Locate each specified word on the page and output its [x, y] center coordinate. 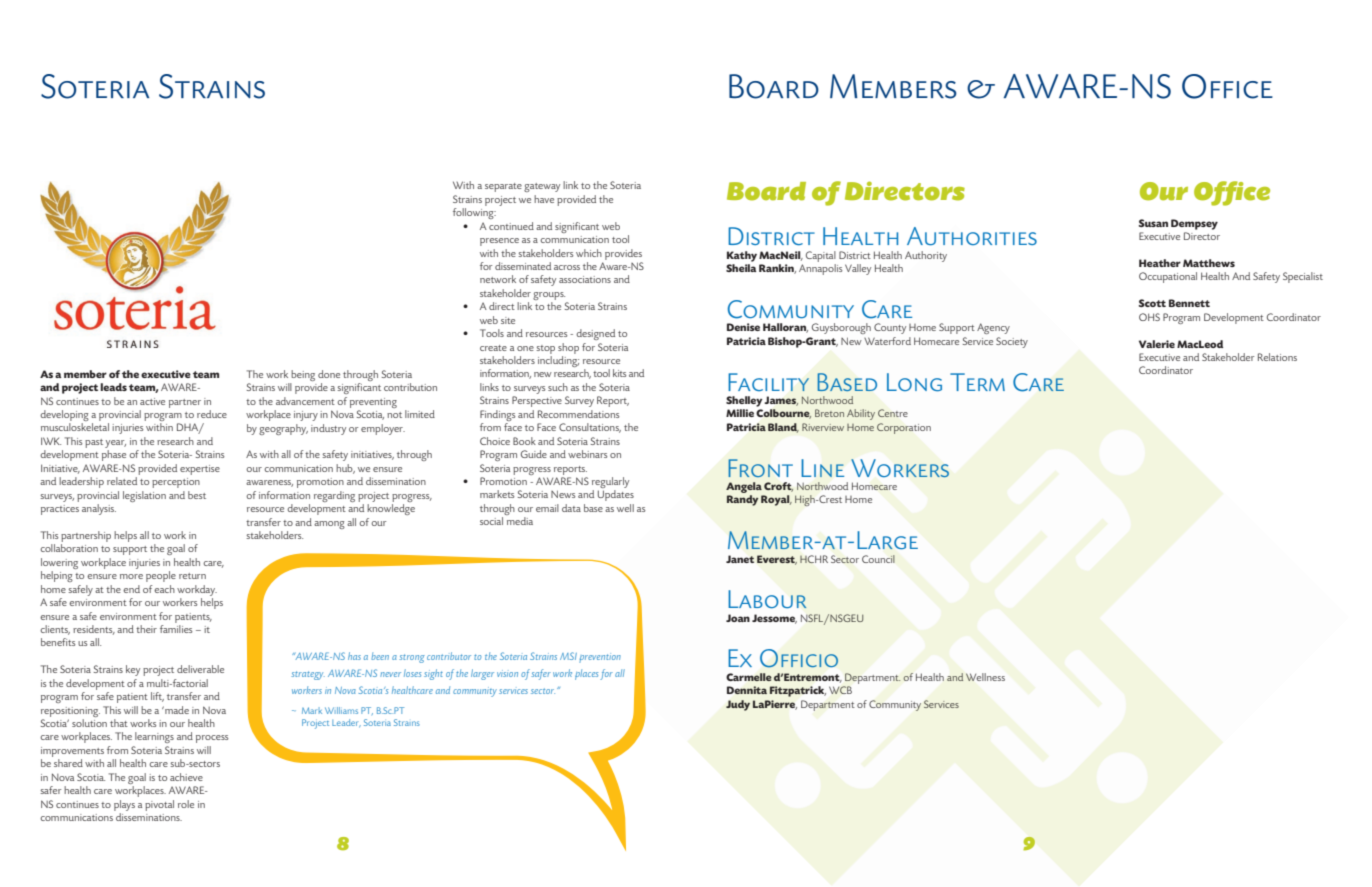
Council [878, 559]
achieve [186, 777]
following [474, 213]
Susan [1153, 223]
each [164, 589]
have [544, 199]
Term [977, 382]
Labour [767, 599]
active [152, 401]
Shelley [744, 401]
